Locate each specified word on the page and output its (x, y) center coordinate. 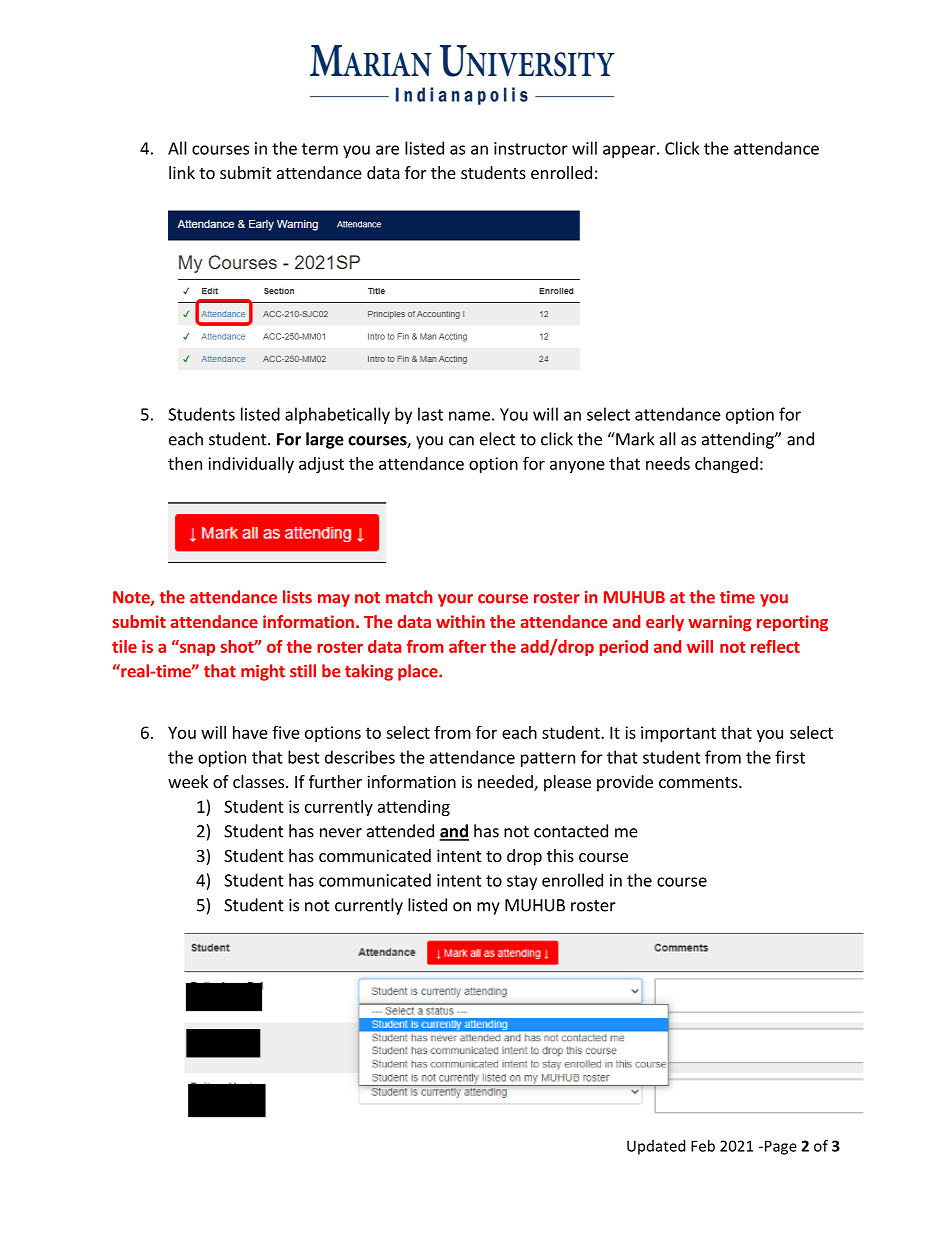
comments (699, 782)
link (182, 172)
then (185, 463)
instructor (531, 148)
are (387, 150)
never (341, 833)
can (461, 441)
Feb (703, 1146)
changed (726, 465)
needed (506, 783)
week (188, 781)
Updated (656, 1147)
